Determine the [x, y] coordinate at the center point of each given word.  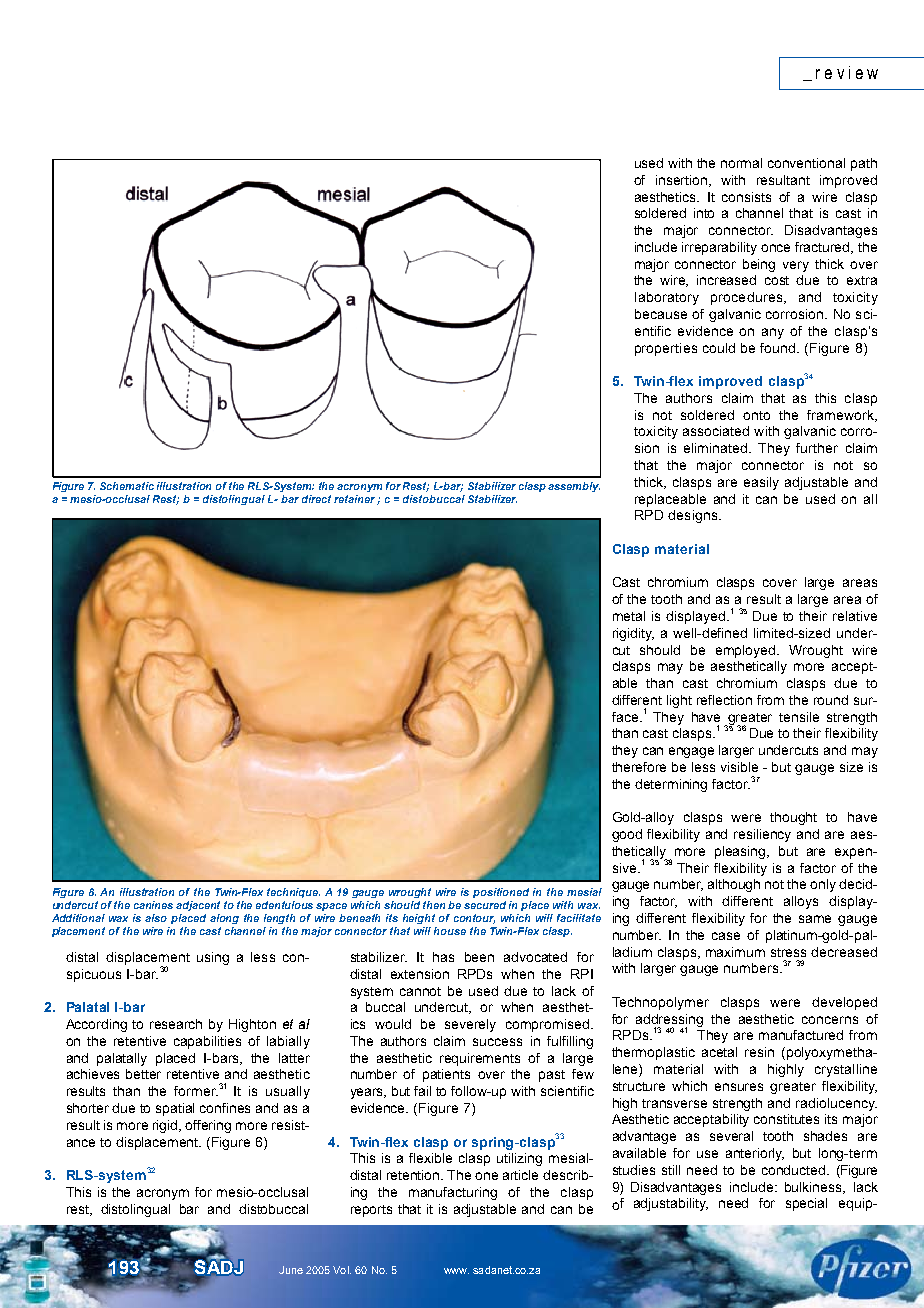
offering [208, 1126]
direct [316, 499]
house [450, 931]
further [817, 448]
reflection [724, 700]
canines [153, 905]
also [156, 918]
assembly [574, 487]
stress [788, 952]
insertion [683, 181]
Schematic [127, 486]
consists [746, 197]
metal [629, 616]
